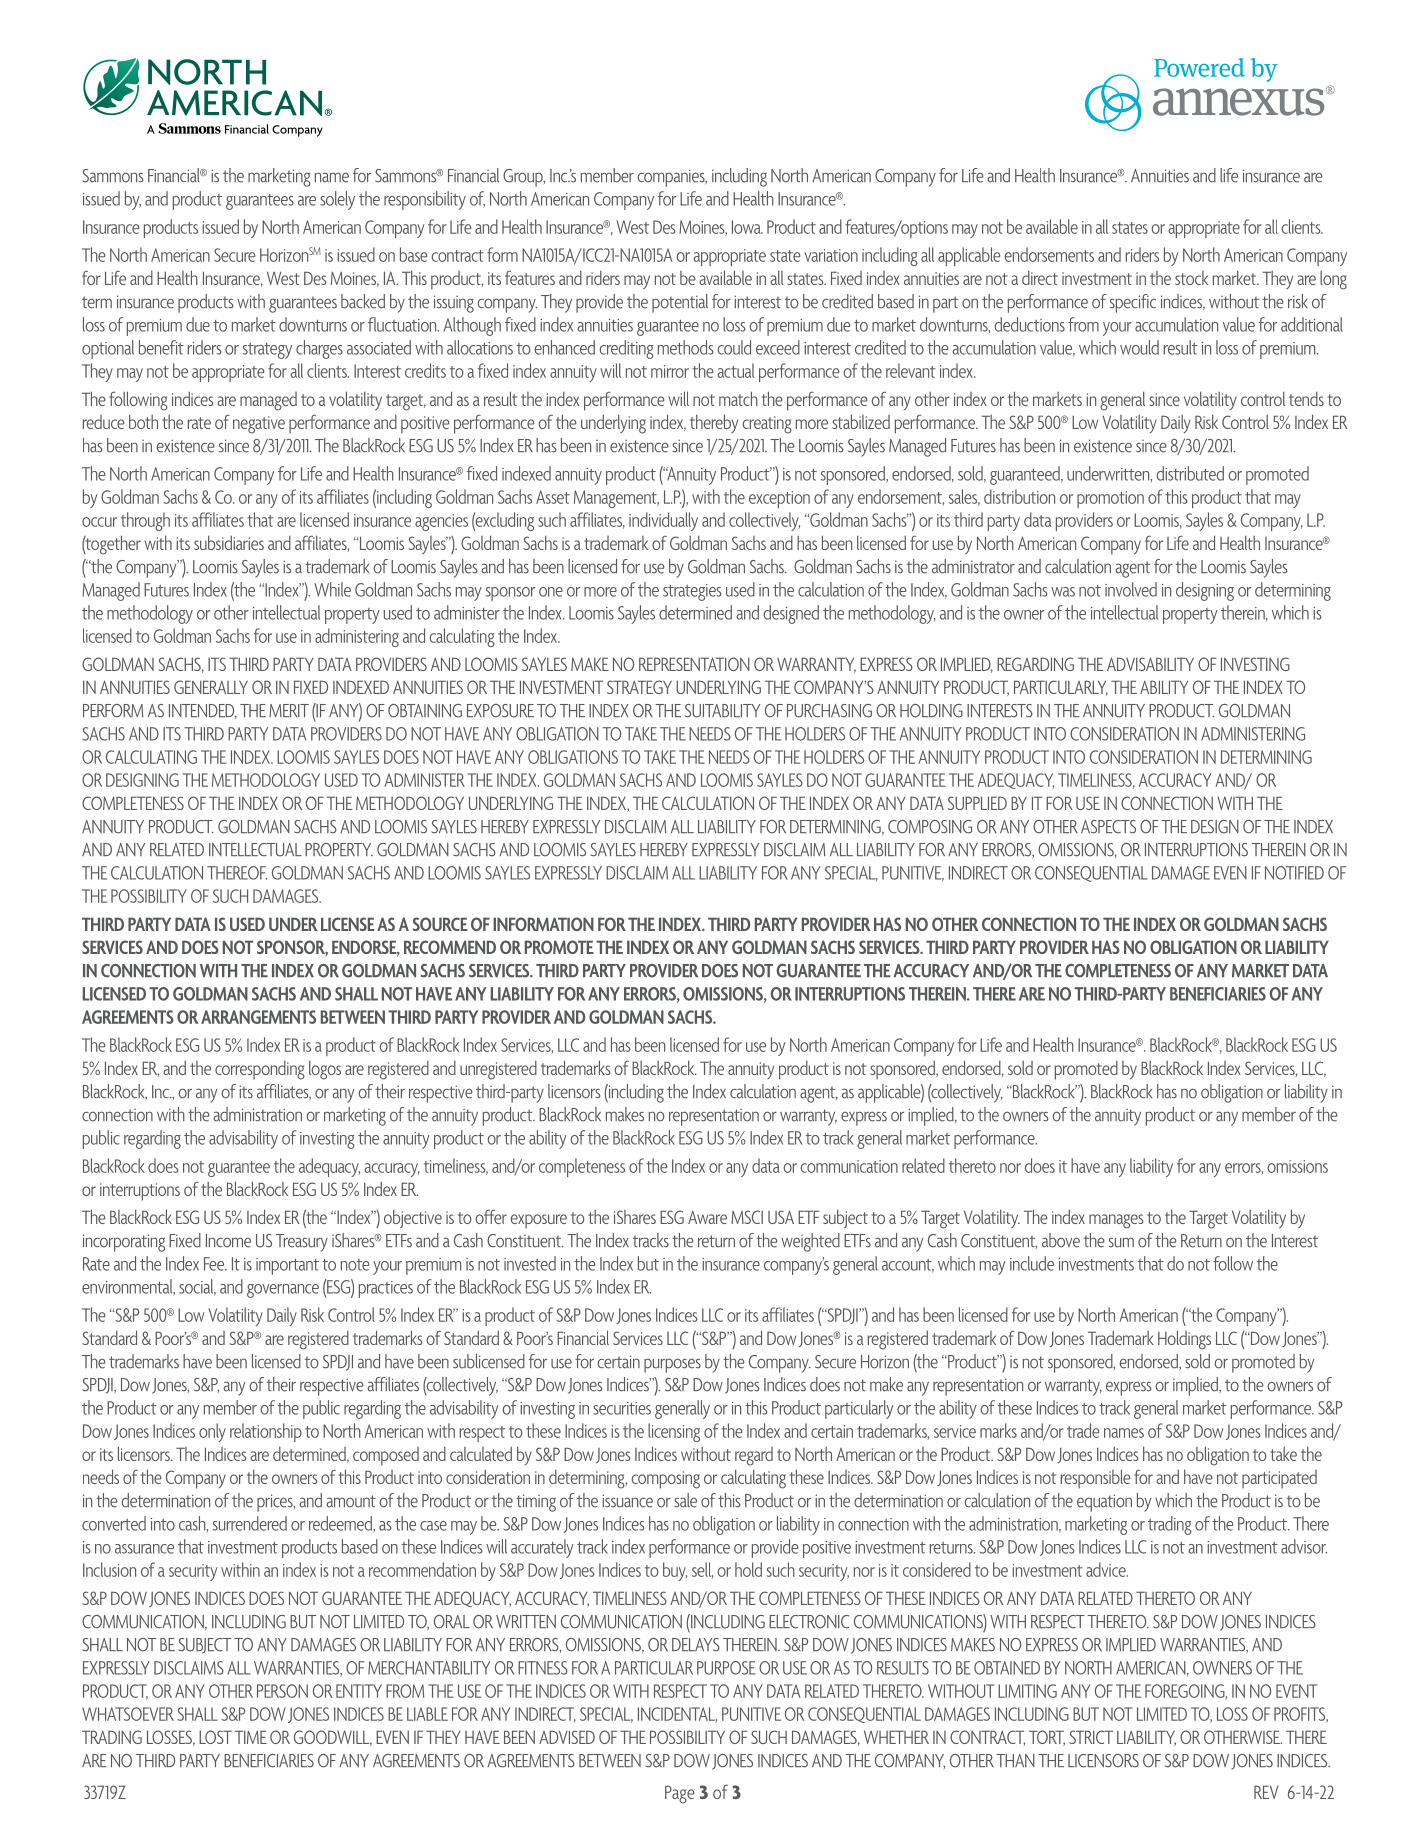 The image size is (1418, 1836). Describe the element at coordinates (1294, 873) in the screenshot. I see `NOTIFIED` at that location.
